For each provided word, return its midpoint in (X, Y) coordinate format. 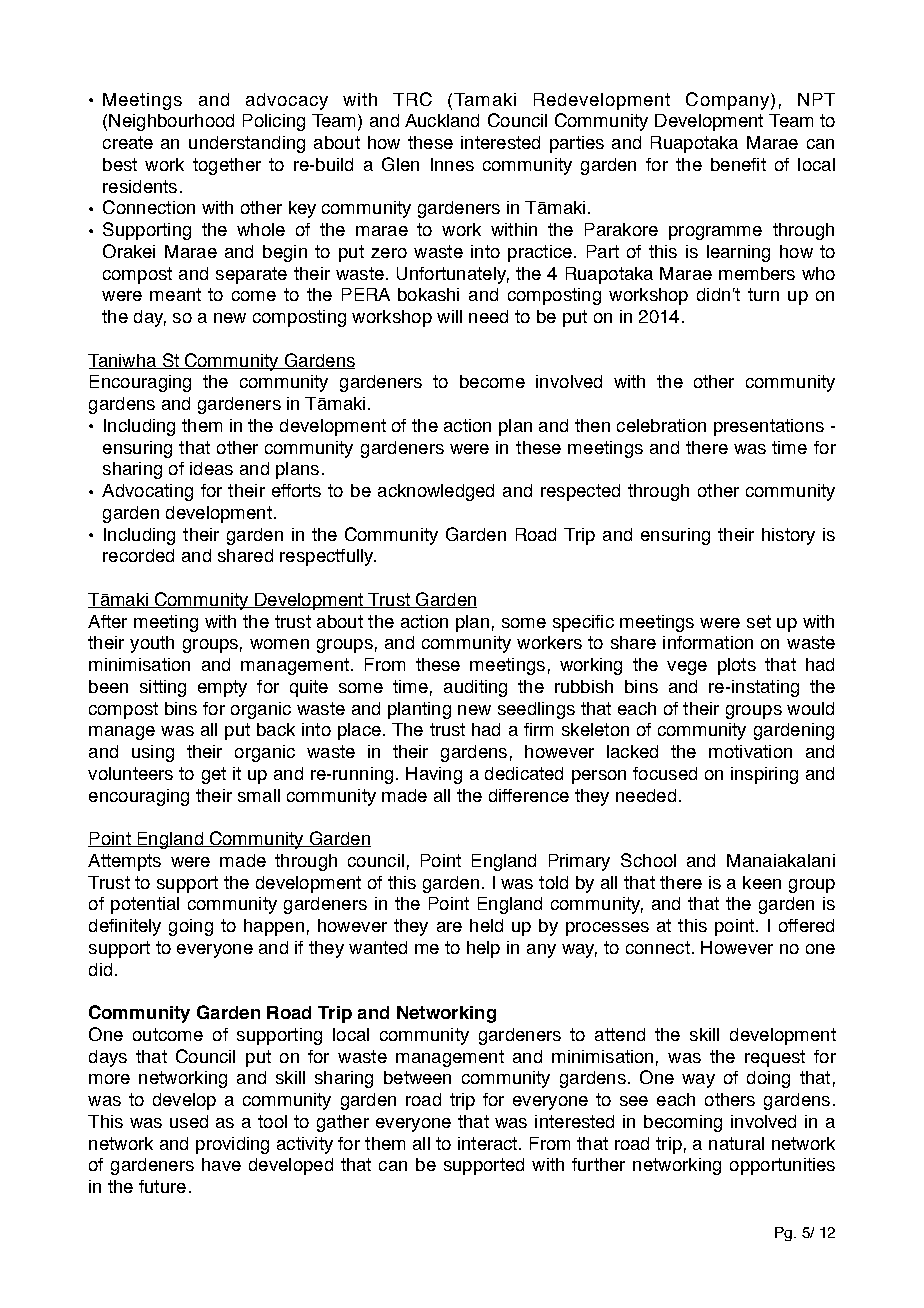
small (259, 795)
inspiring (764, 775)
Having (434, 775)
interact (489, 1143)
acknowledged (436, 492)
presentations (769, 427)
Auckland (442, 120)
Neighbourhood (171, 122)
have (221, 1164)
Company (729, 101)
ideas (211, 468)
